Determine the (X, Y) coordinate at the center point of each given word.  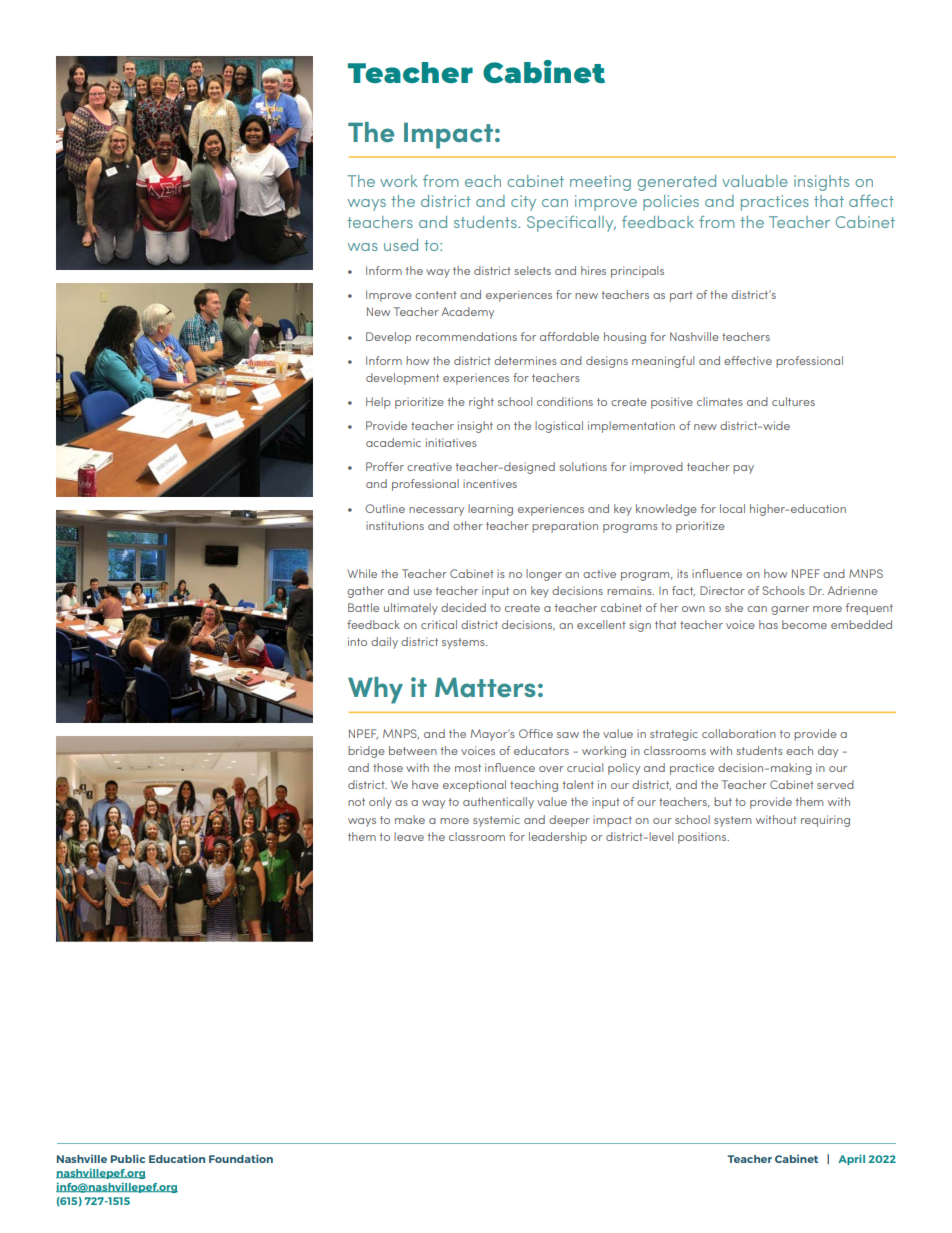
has (768, 624)
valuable (755, 181)
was (363, 247)
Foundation (241, 1158)
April (851, 1159)
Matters (485, 687)
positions (703, 838)
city (523, 203)
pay (743, 469)
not (356, 802)
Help (378, 403)
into (357, 641)
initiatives (451, 442)
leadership (558, 838)
